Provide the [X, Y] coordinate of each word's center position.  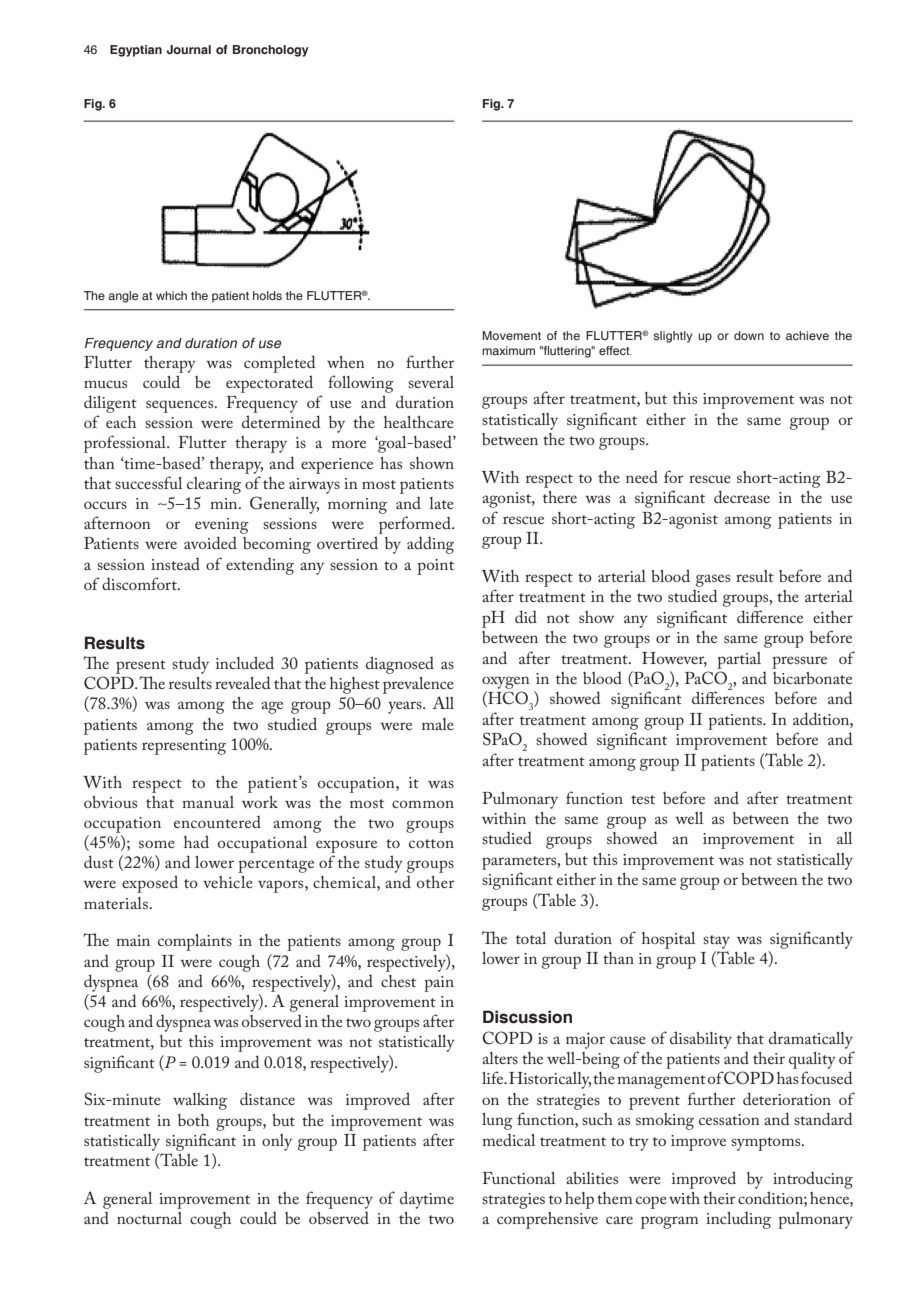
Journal [189, 49]
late [441, 503]
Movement [512, 335]
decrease [742, 496]
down [749, 335]
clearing [214, 485]
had [196, 841]
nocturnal [149, 1218]
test [643, 799]
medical [508, 1140]
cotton [431, 843]
